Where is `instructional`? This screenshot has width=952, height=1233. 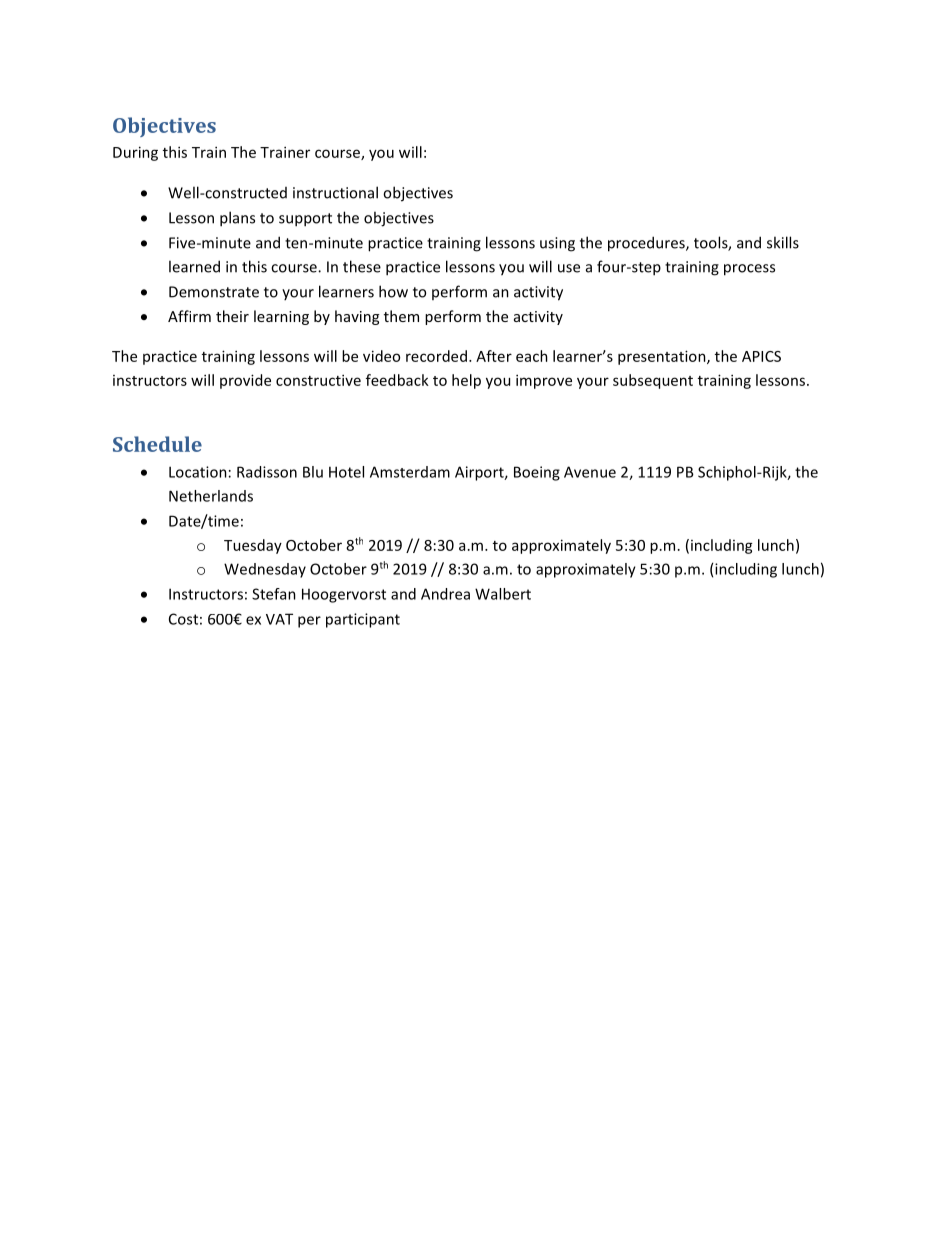 instructional is located at coordinates (335, 192).
